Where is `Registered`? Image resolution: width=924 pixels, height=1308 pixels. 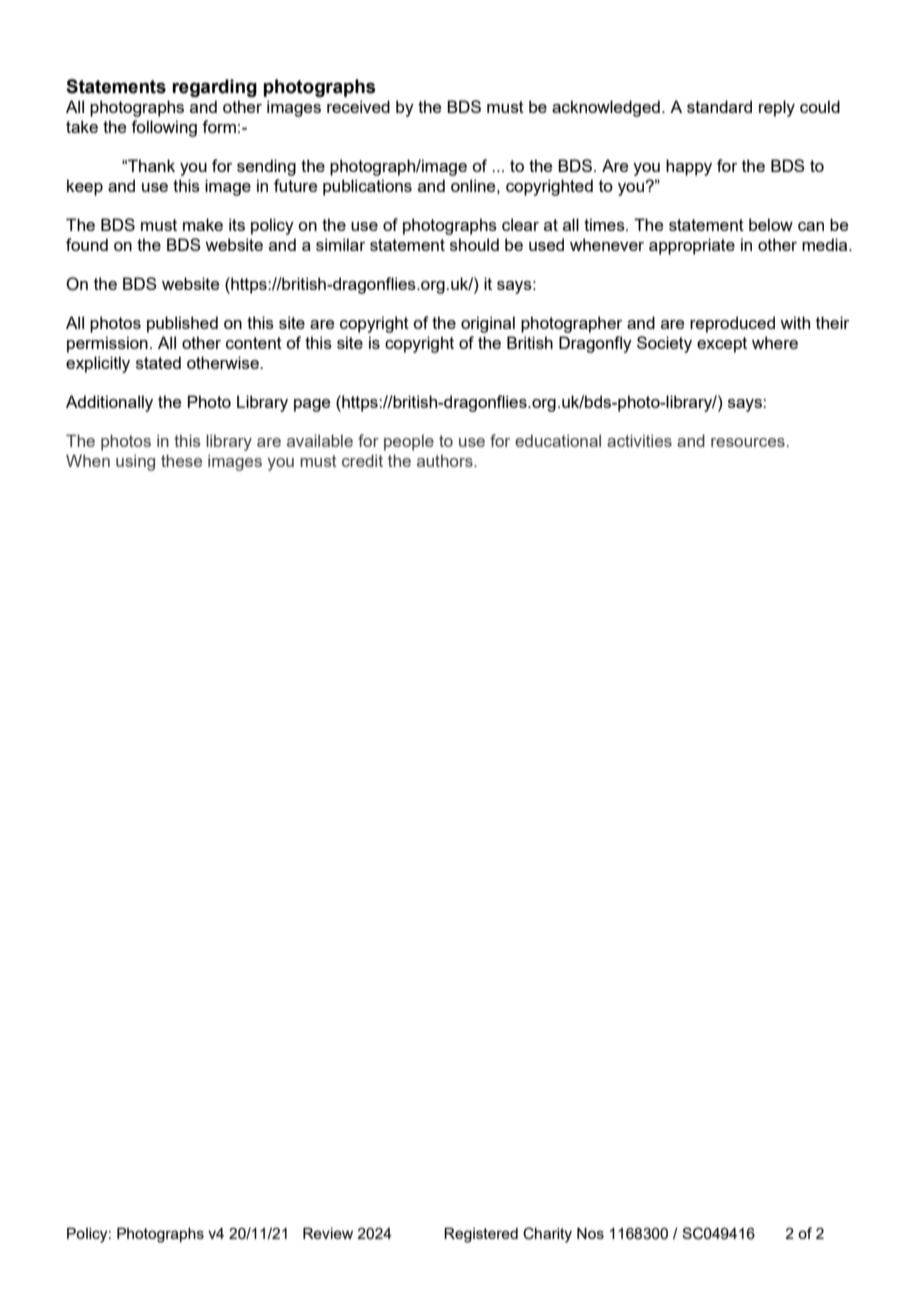
Registered is located at coordinates (481, 1235).
